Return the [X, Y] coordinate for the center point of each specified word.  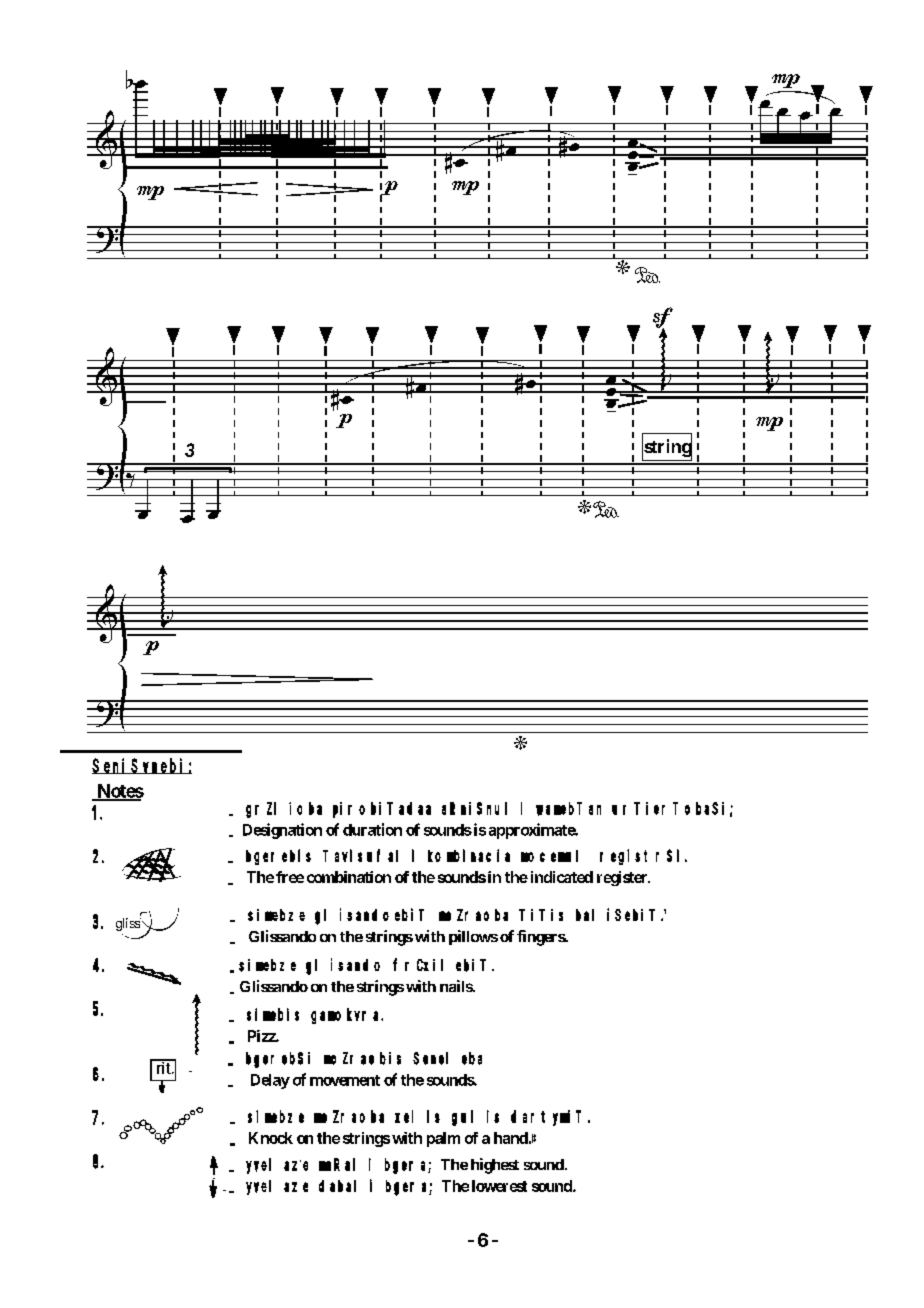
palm [443, 1139]
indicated [562, 877]
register [623, 878]
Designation [282, 831]
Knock [271, 1138]
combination [349, 877]
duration [372, 829]
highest [495, 1166]
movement [345, 1080]
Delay [270, 1081]
